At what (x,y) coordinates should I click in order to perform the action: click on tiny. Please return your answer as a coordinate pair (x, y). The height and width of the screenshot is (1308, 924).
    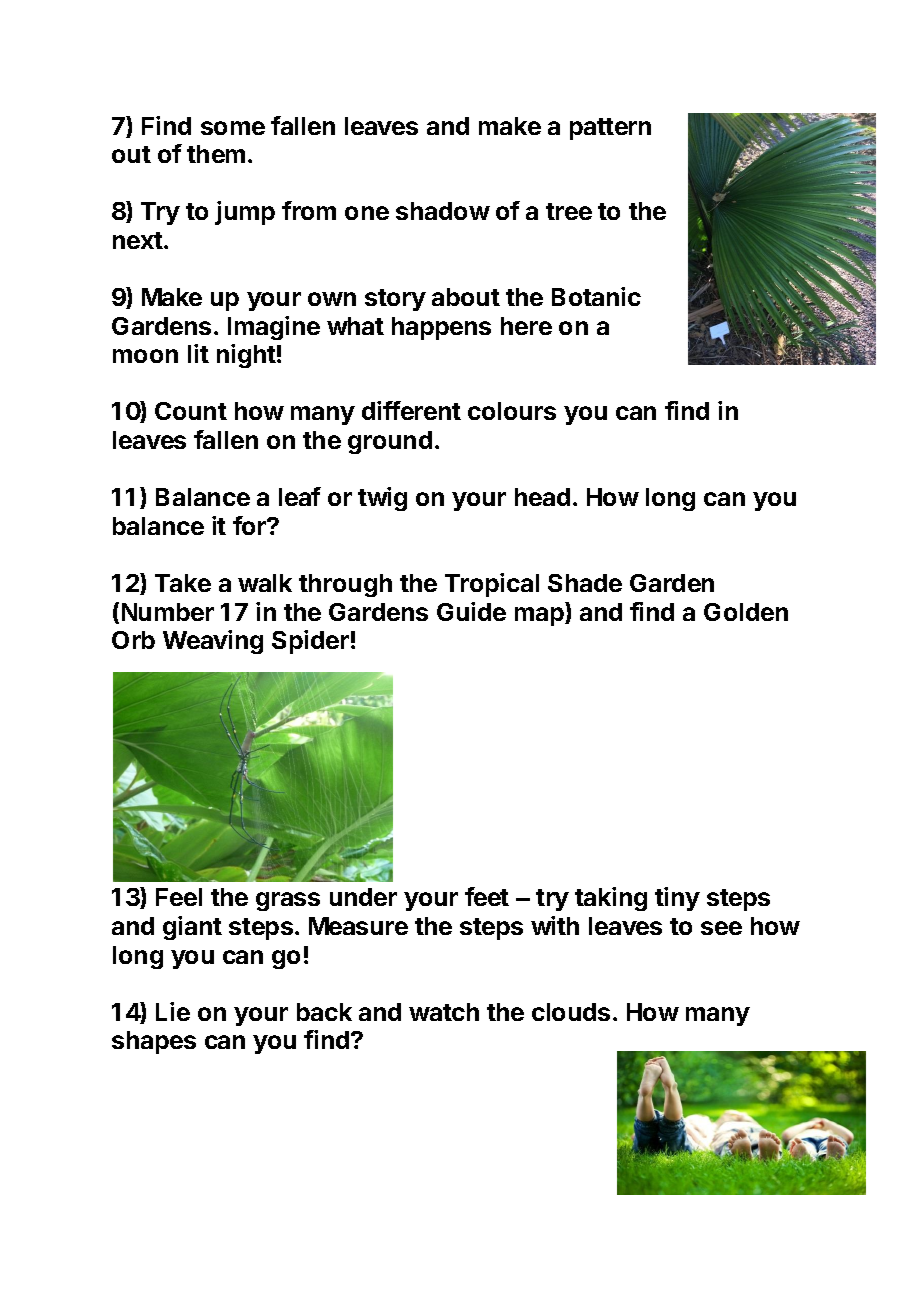
    Looking at the image, I should click on (677, 899).
